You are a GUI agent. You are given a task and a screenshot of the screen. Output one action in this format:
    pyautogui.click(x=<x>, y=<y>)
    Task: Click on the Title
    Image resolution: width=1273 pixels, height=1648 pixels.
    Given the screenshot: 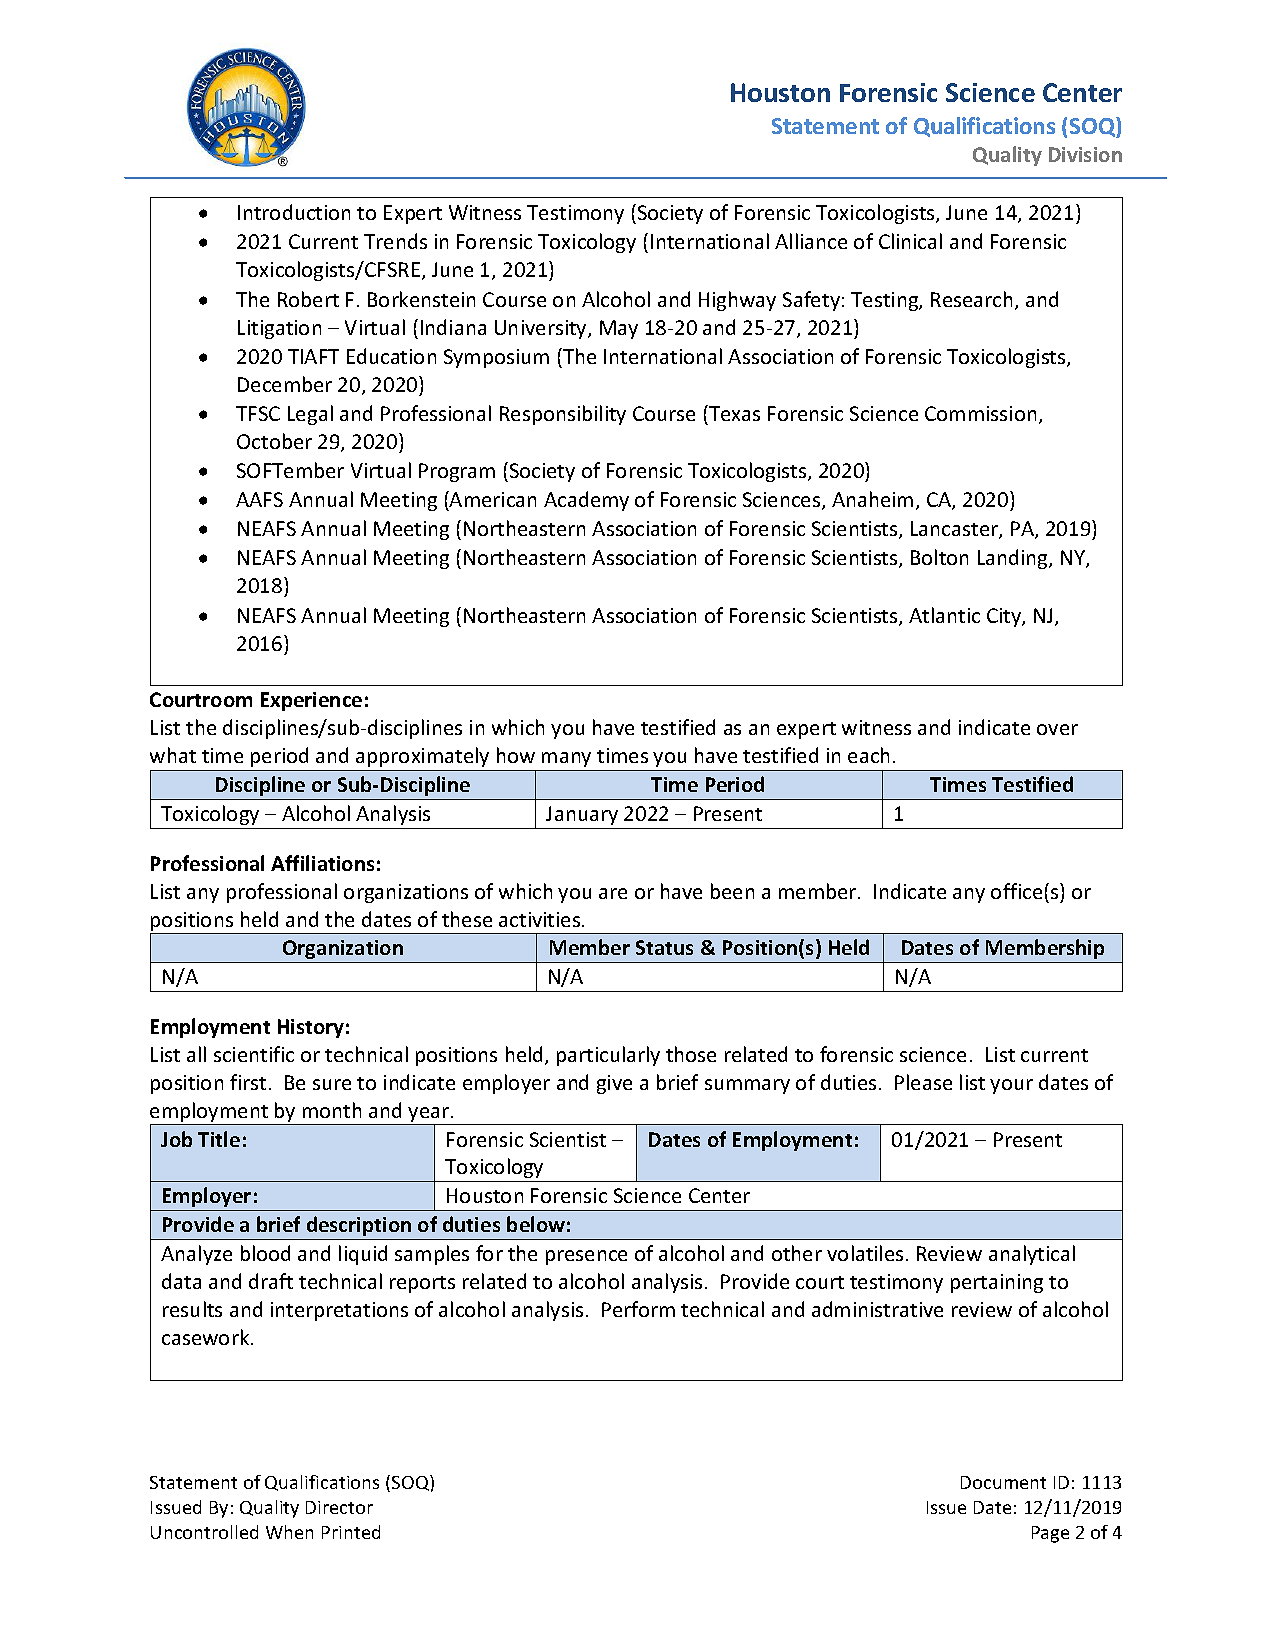 What is the action you would take?
    pyautogui.click(x=219, y=1139)
